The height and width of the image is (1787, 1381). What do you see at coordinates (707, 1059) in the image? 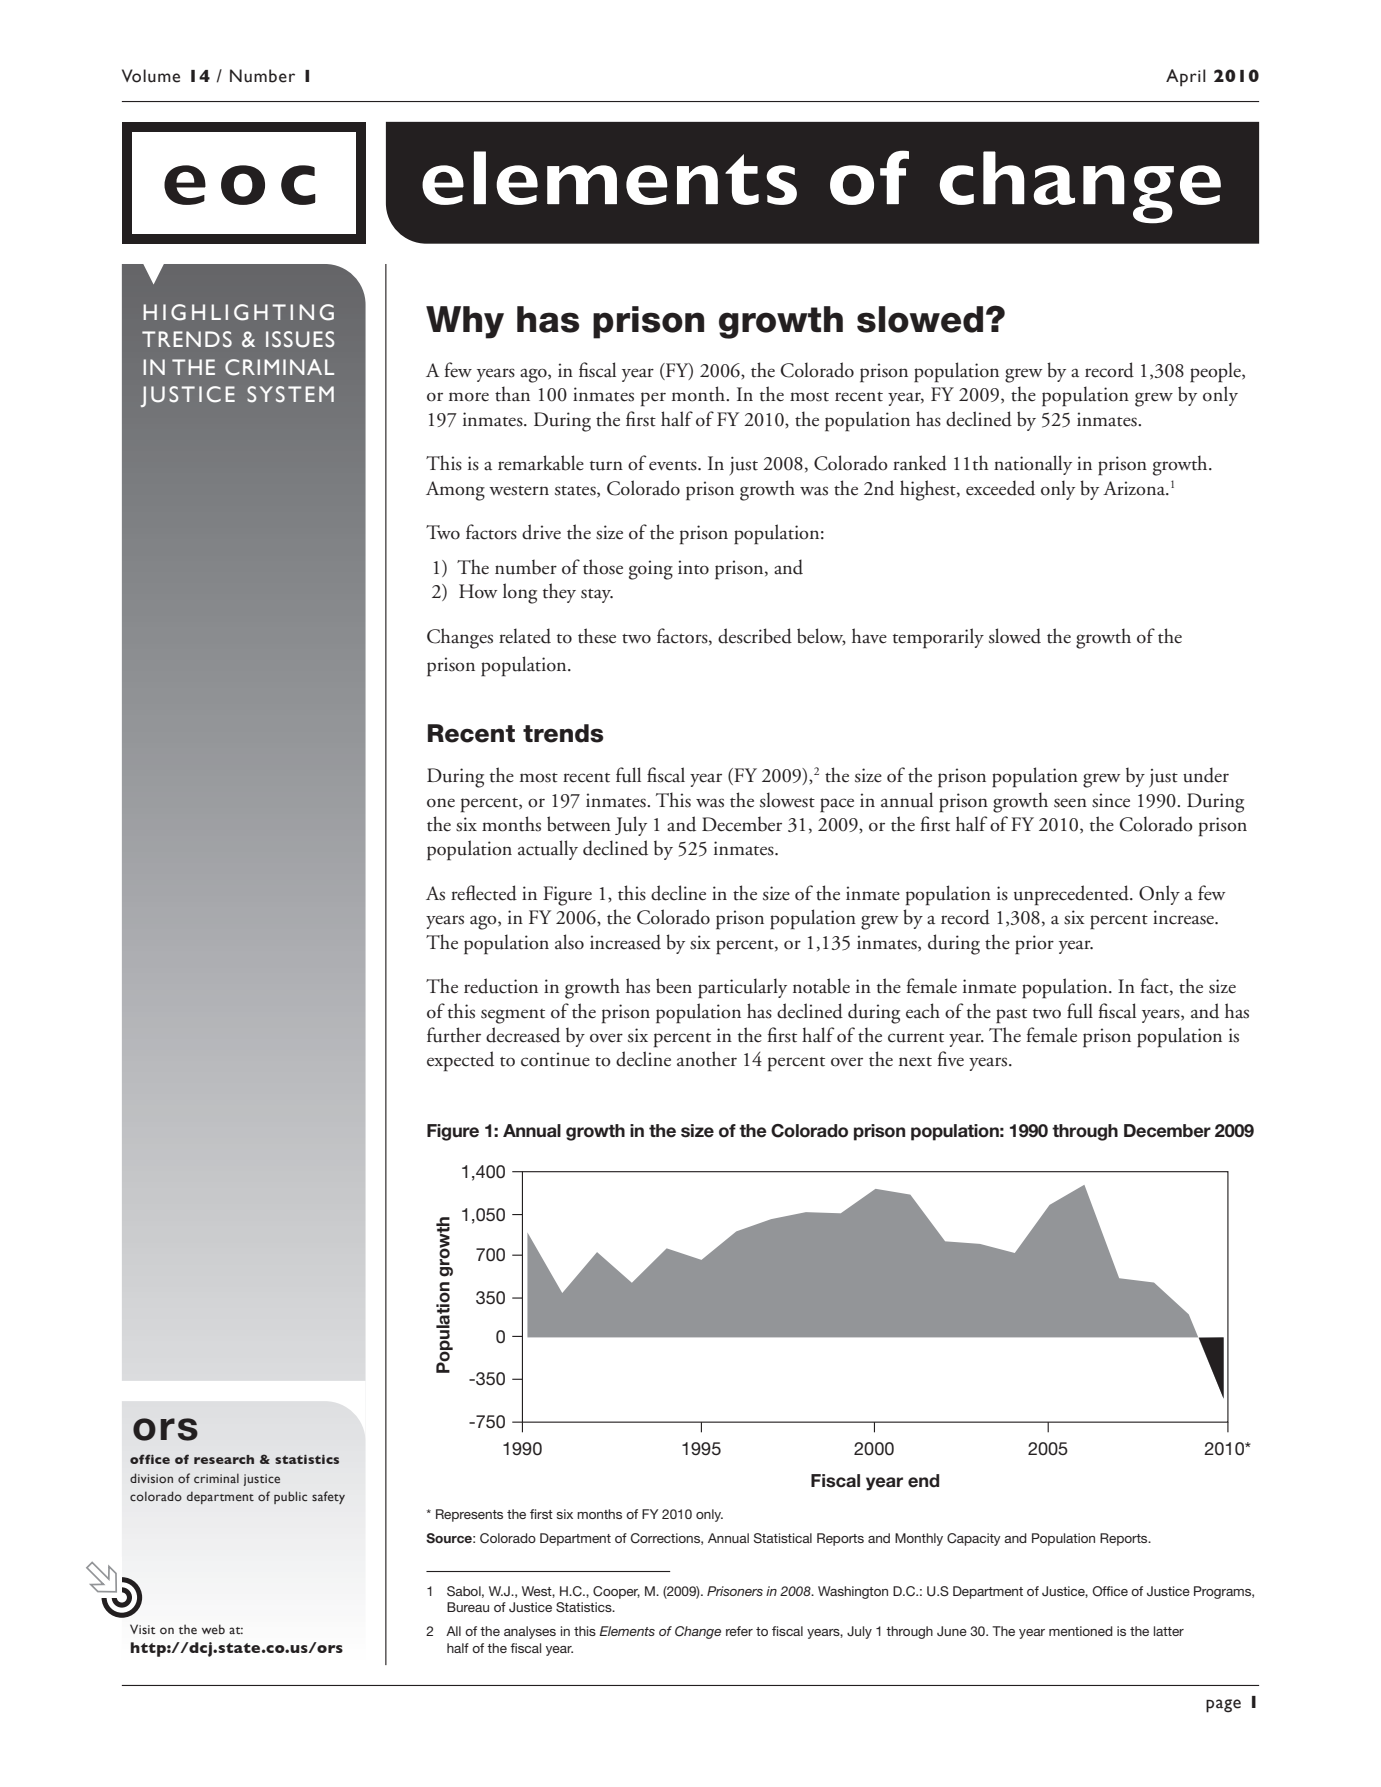
I see `another` at bounding box center [707, 1059].
